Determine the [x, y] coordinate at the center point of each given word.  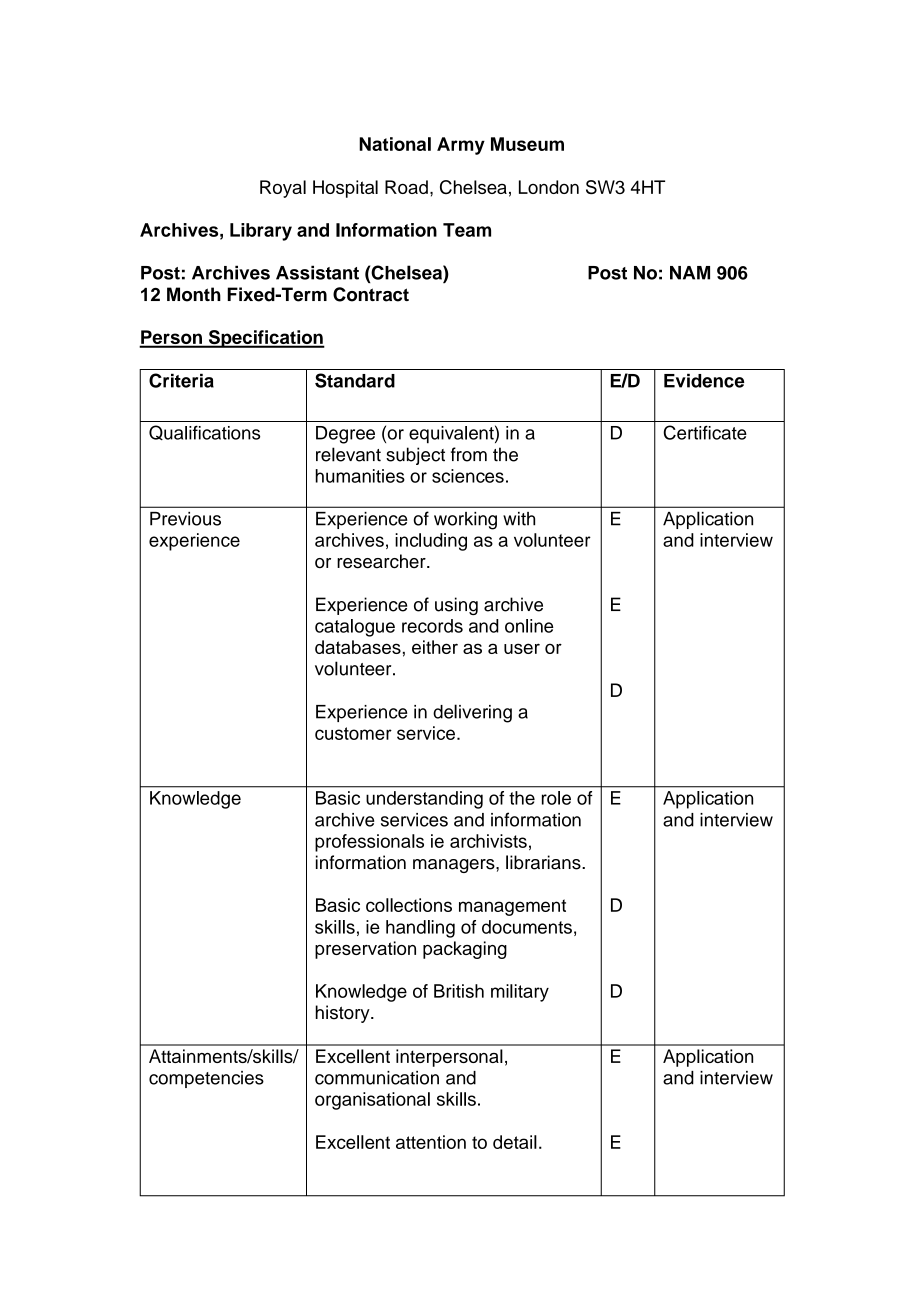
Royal [283, 189]
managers [455, 866]
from [469, 454]
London [549, 187]
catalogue [355, 628]
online [529, 626]
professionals [369, 843]
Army [461, 146]
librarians [544, 862]
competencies [206, 1079]
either [435, 647]
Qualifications [204, 432]
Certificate [705, 432]
